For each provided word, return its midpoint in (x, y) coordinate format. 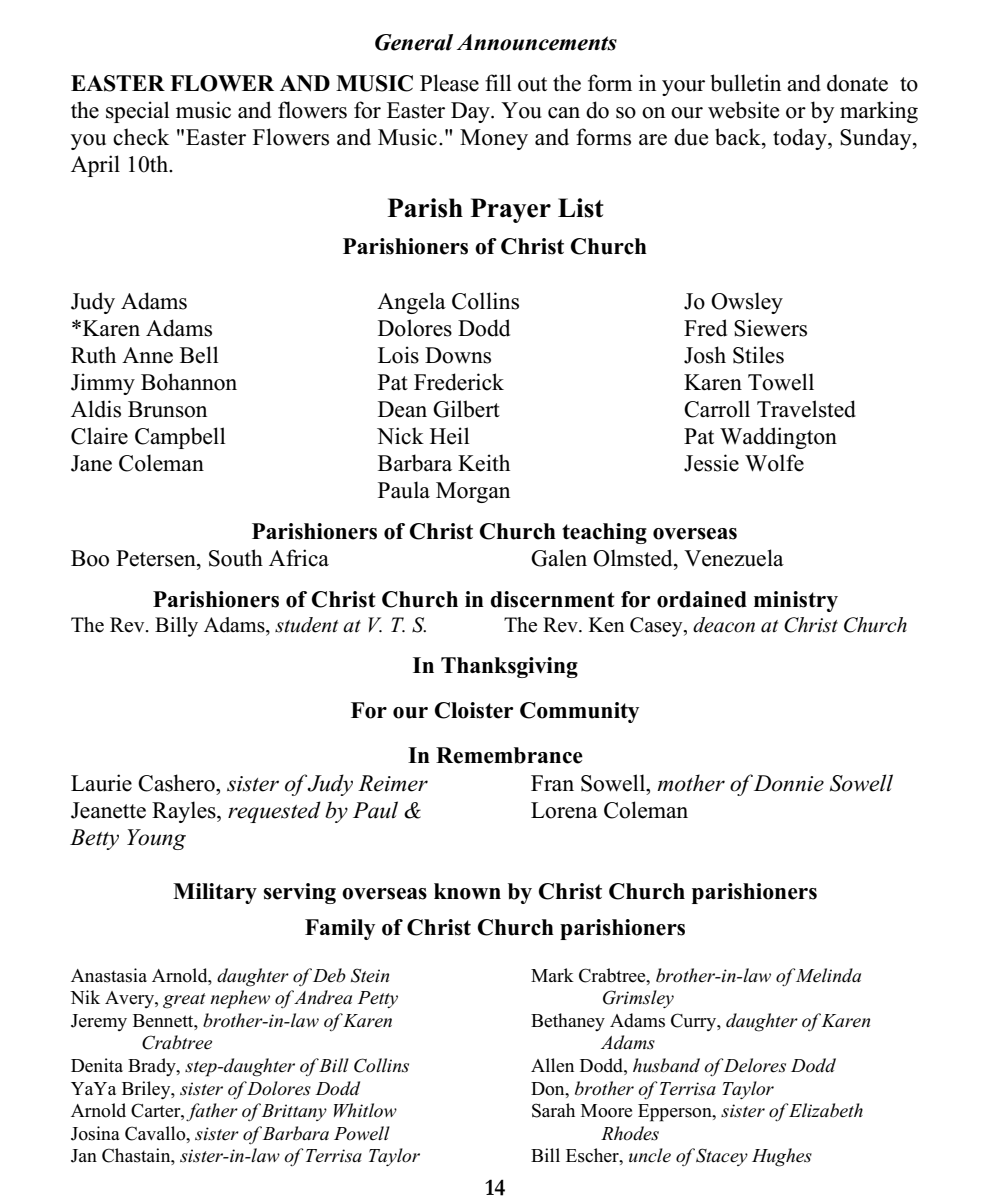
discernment (553, 599)
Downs (458, 355)
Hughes (782, 1157)
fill (498, 82)
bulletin (745, 83)
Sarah (553, 1110)
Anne (147, 355)
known (467, 891)
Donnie (789, 783)
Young (156, 839)
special (138, 112)
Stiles (758, 355)
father (212, 1112)
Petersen (157, 558)
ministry (796, 601)
